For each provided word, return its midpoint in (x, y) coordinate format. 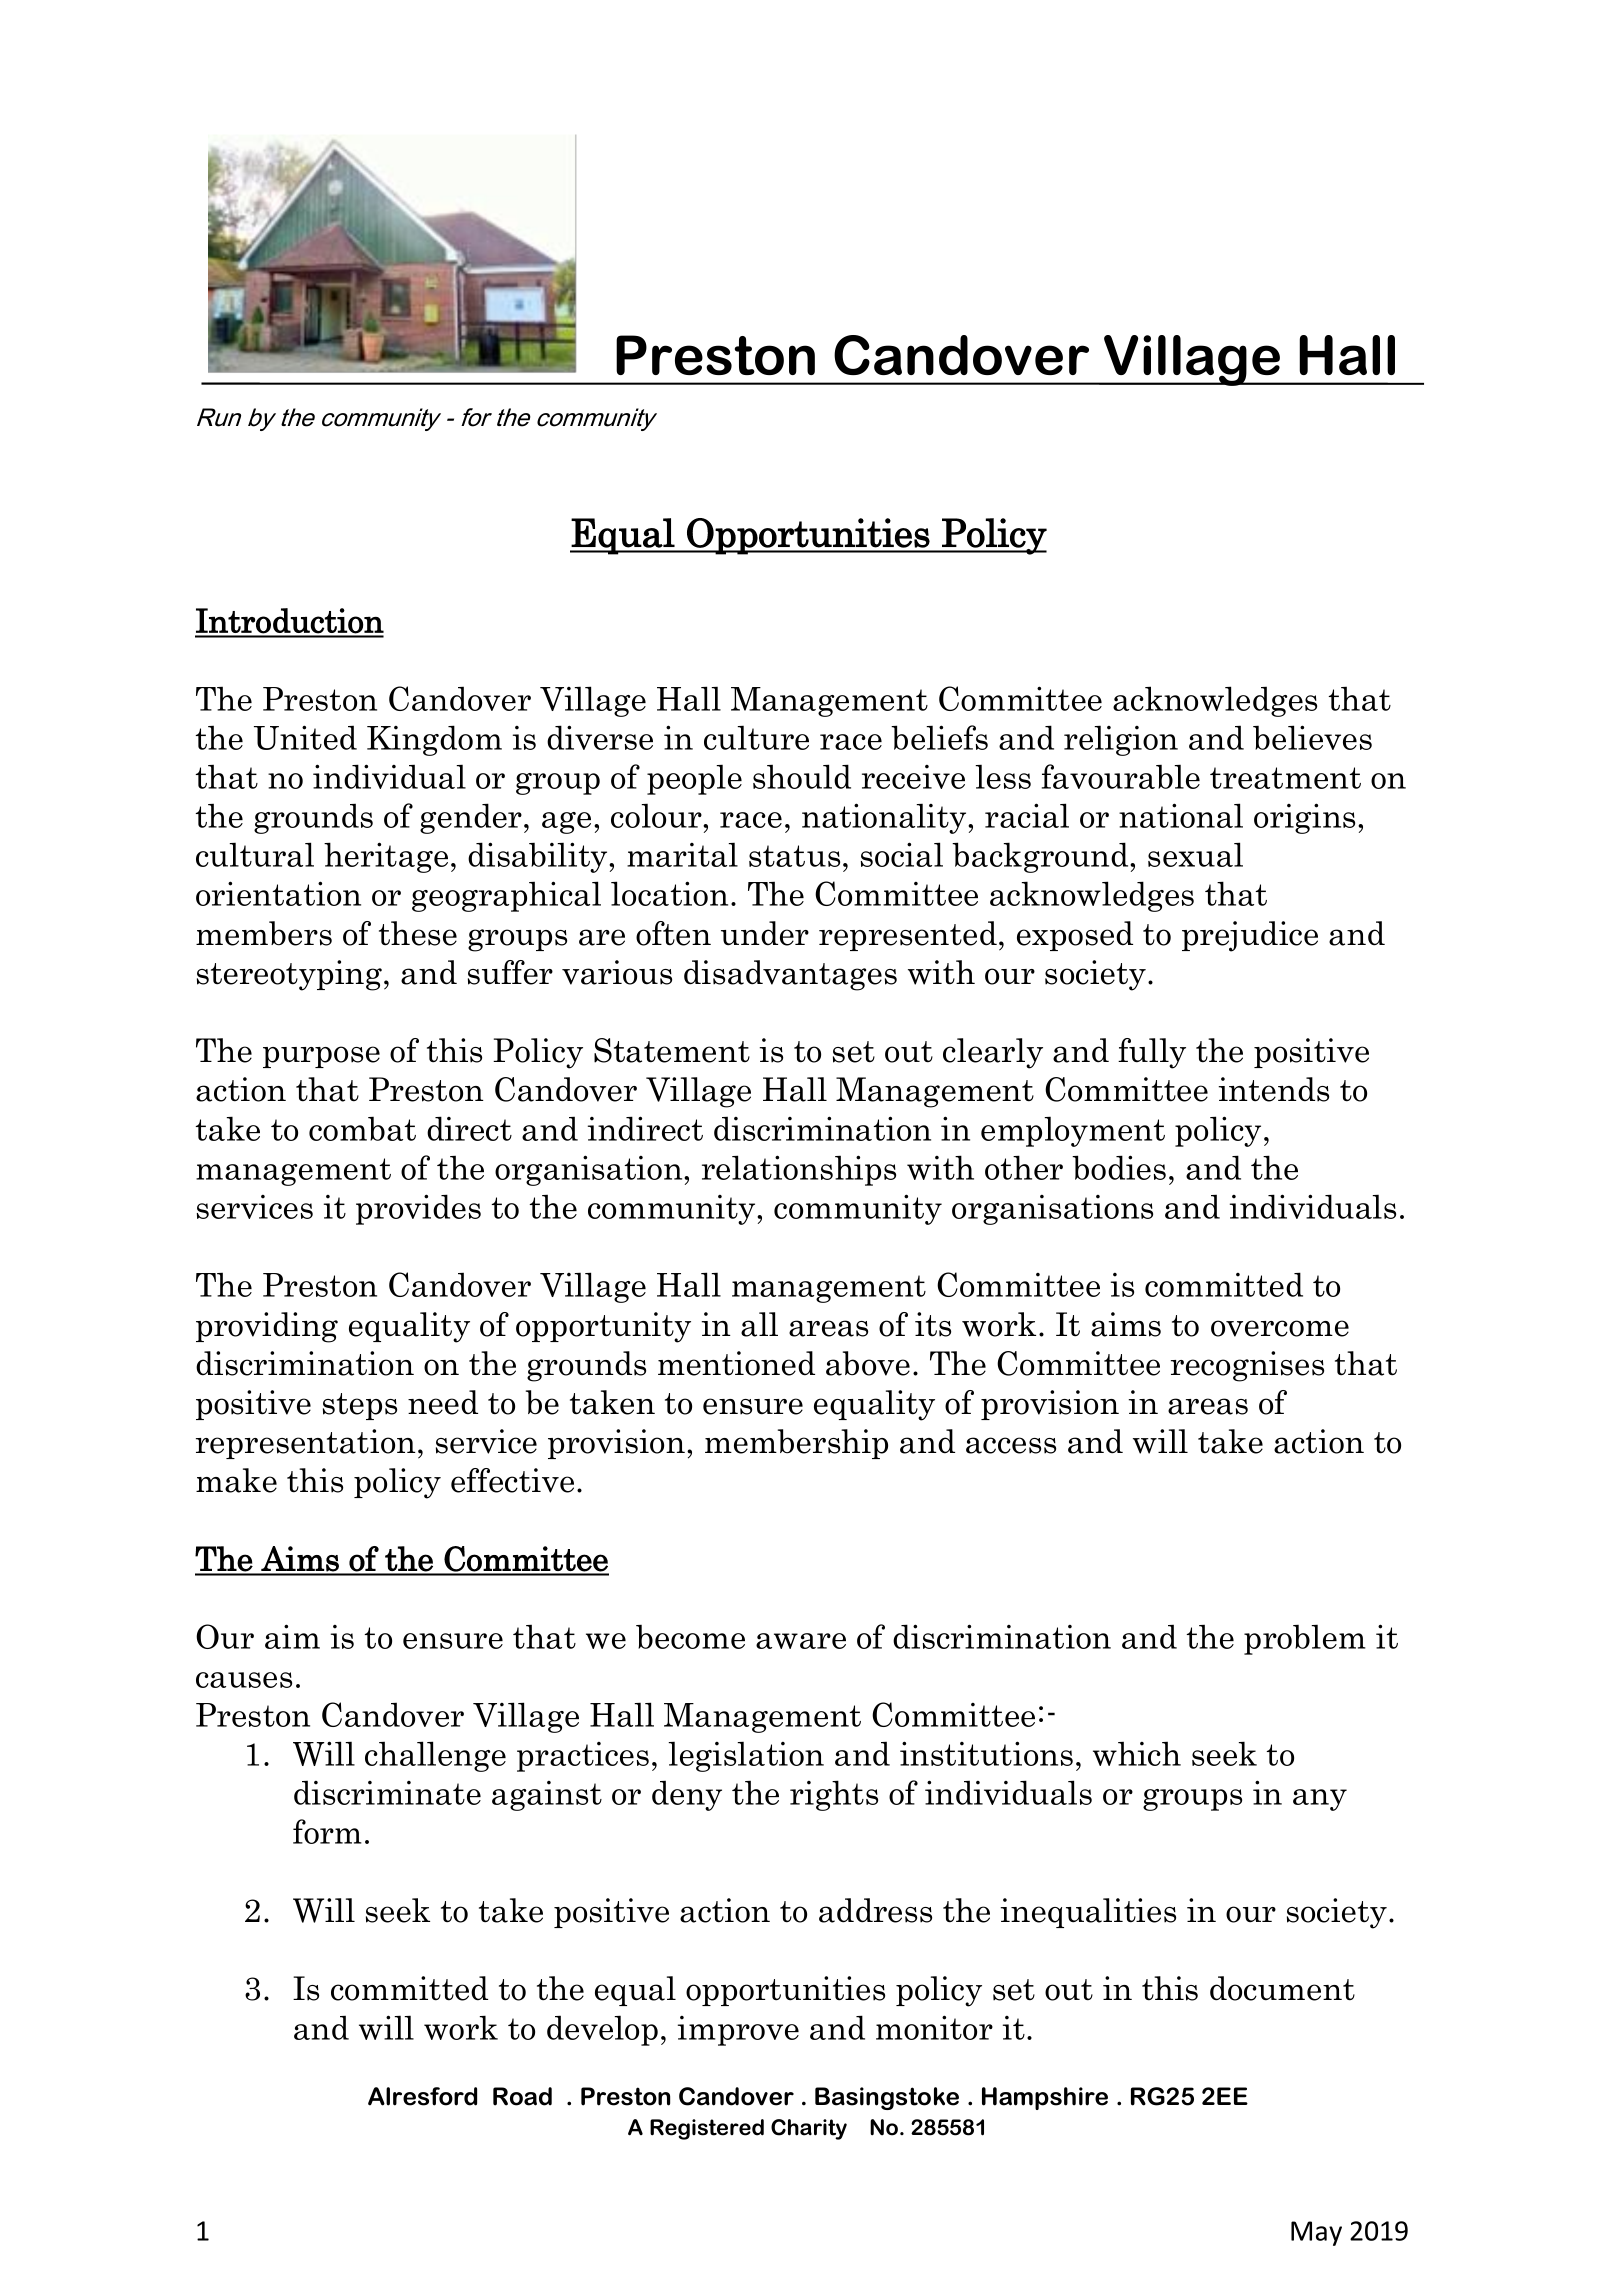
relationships (799, 1170)
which (1137, 1754)
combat (362, 1129)
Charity (809, 2129)
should (802, 776)
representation (306, 1444)
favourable (1121, 776)
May (1316, 2233)
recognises (1247, 1366)
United (305, 737)
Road (522, 2096)
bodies (1119, 1167)
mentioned (736, 1363)
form (327, 1831)
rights (834, 1795)
